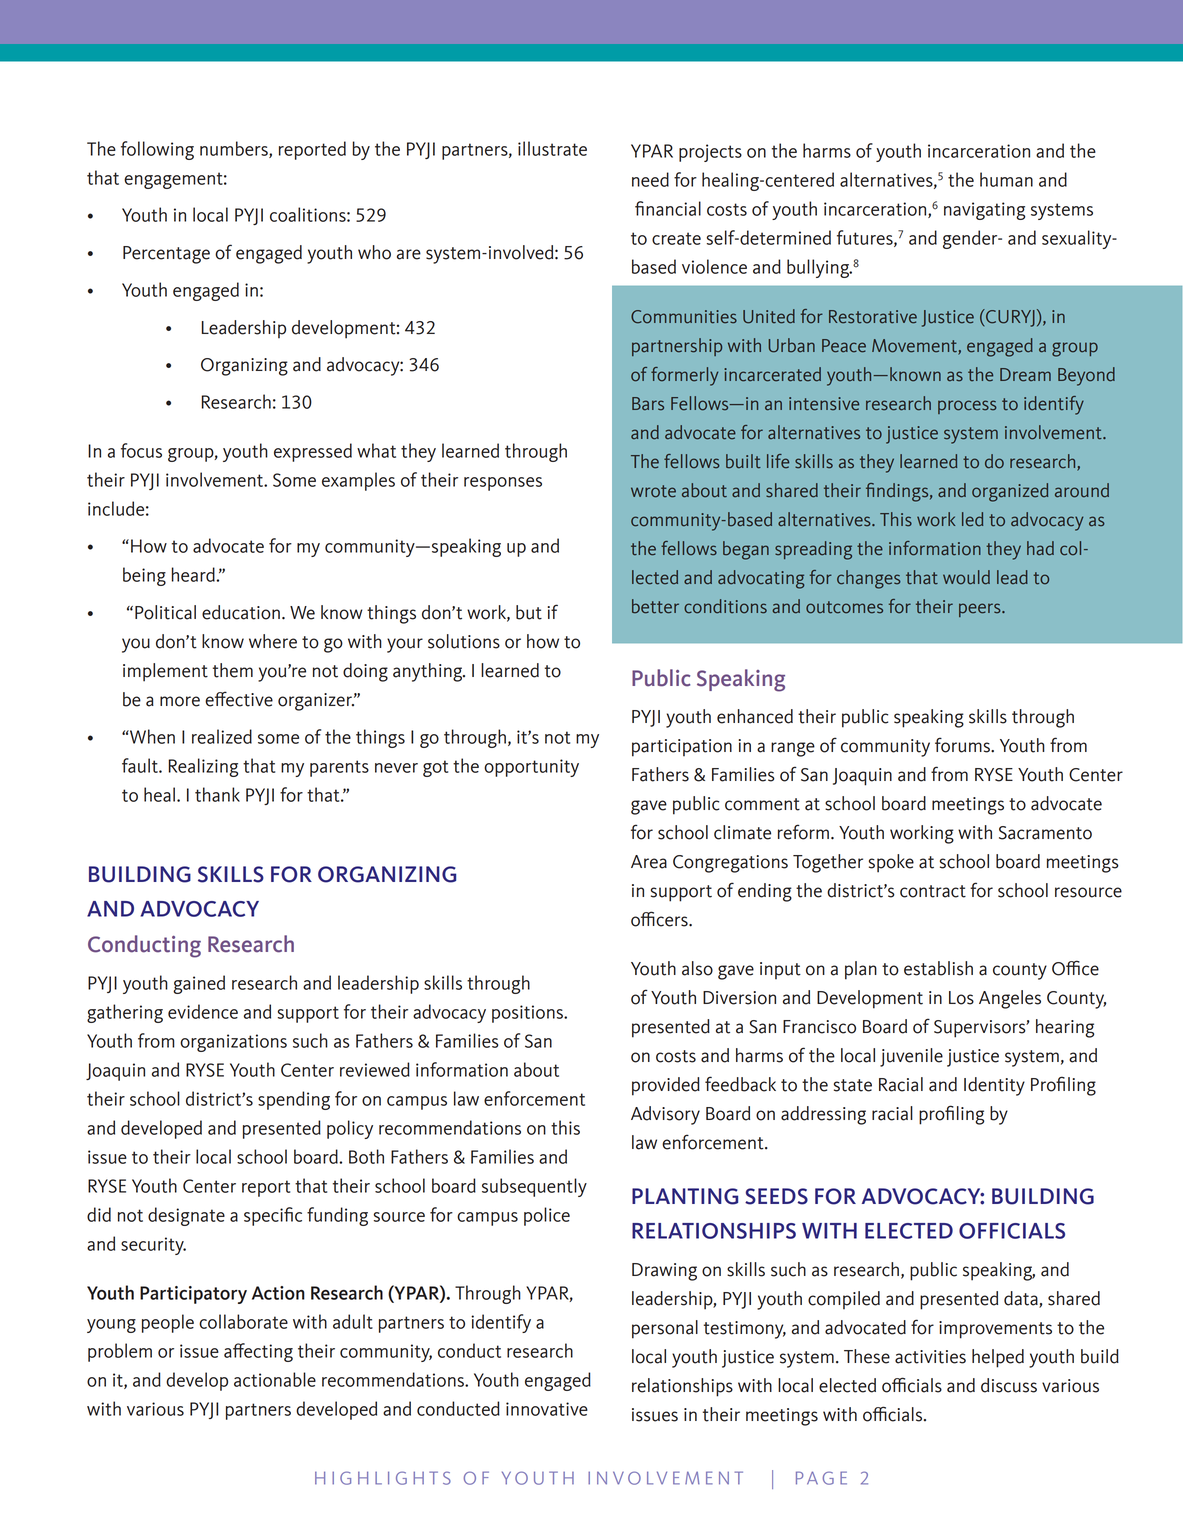 This image has width=1183, height=1531. What do you see at coordinates (998, 1358) in the image?
I see `helped` at bounding box center [998, 1358].
